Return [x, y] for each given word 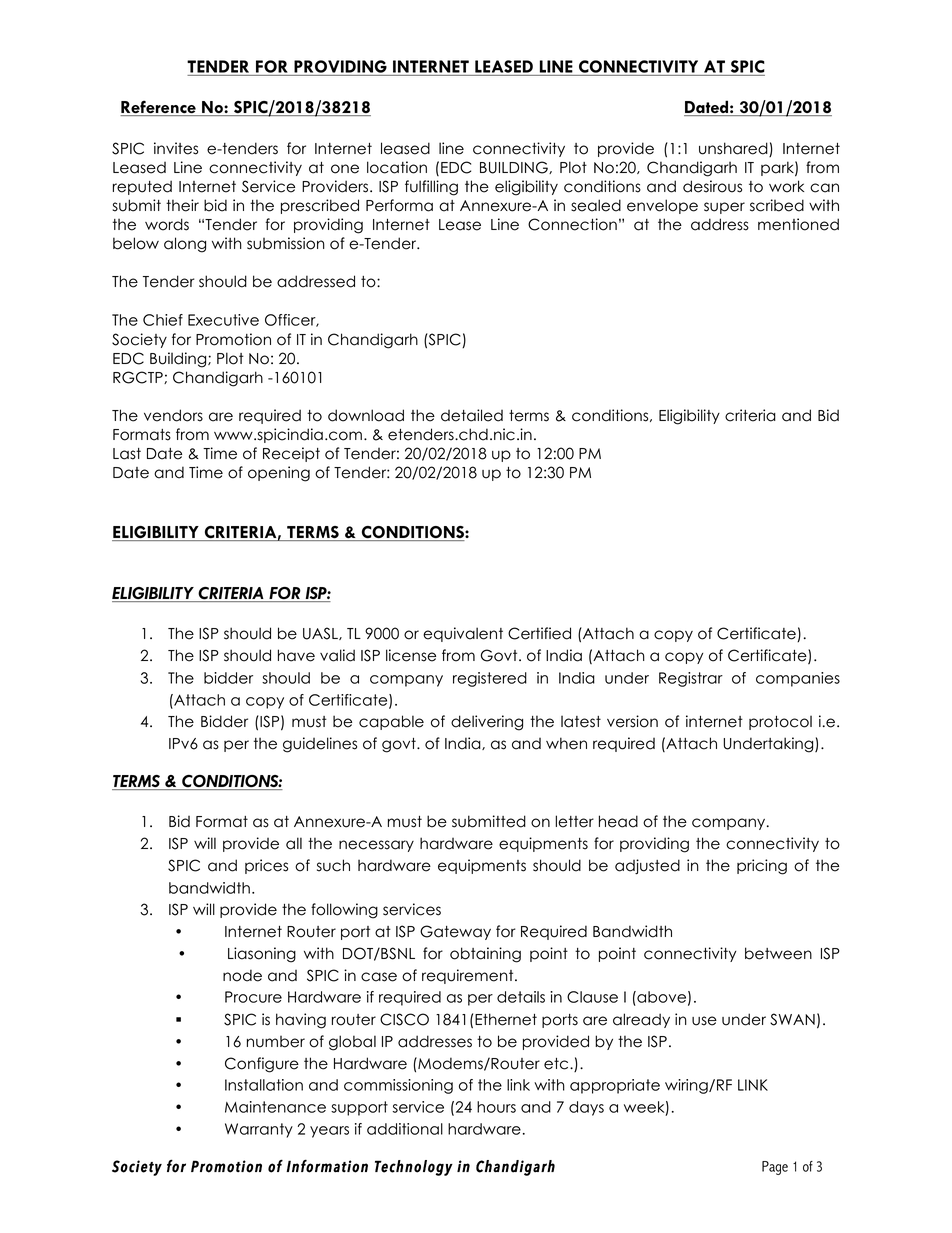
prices [266, 866]
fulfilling [431, 188]
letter [575, 821]
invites [176, 148]
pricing [762, 867]
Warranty [259, 1130]
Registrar [691, 679]
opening [279, 474]
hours [496, 1107]
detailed [472, 415]
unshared [734, 149]
